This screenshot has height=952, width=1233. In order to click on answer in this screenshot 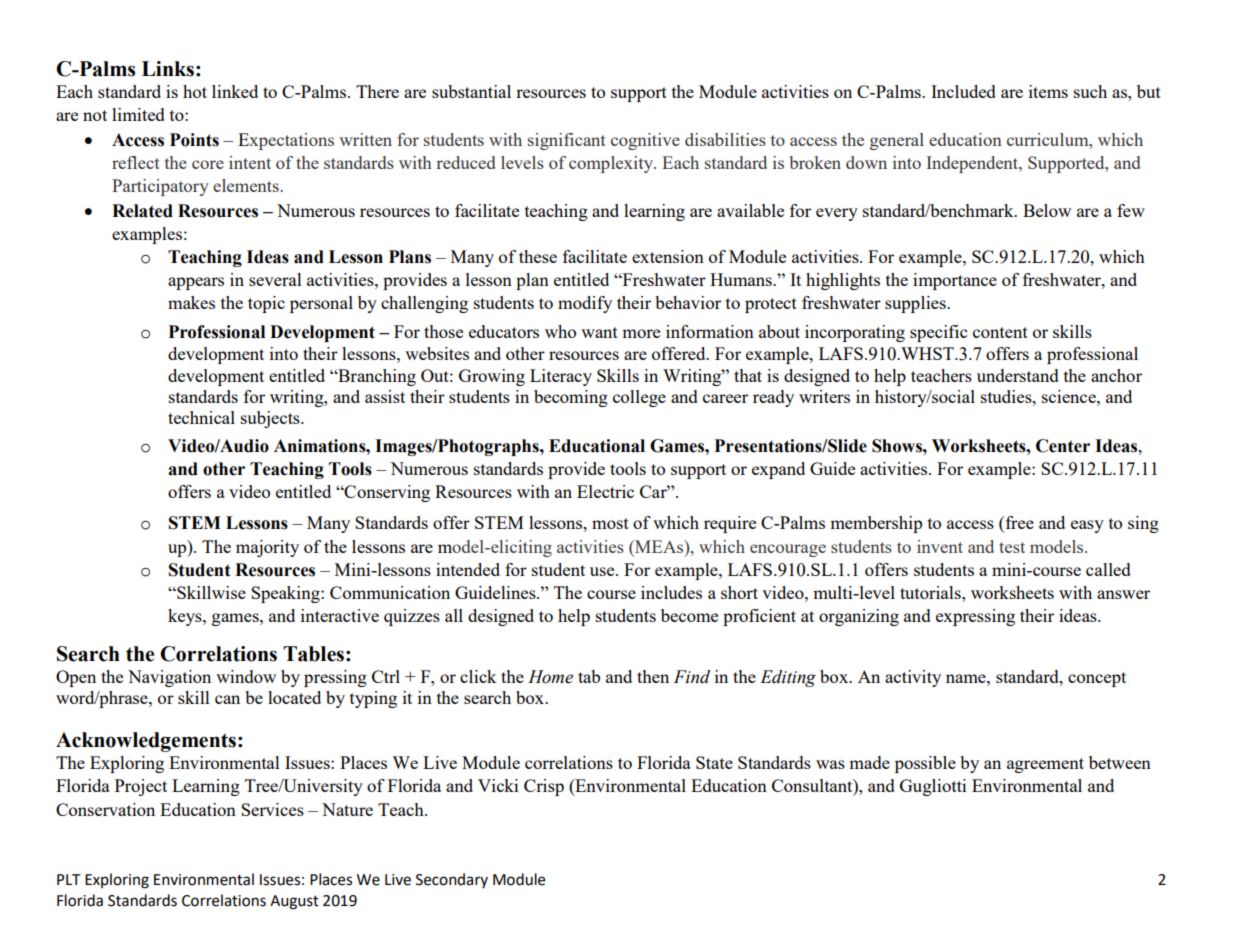, I will do `click(1123, 594)`.
